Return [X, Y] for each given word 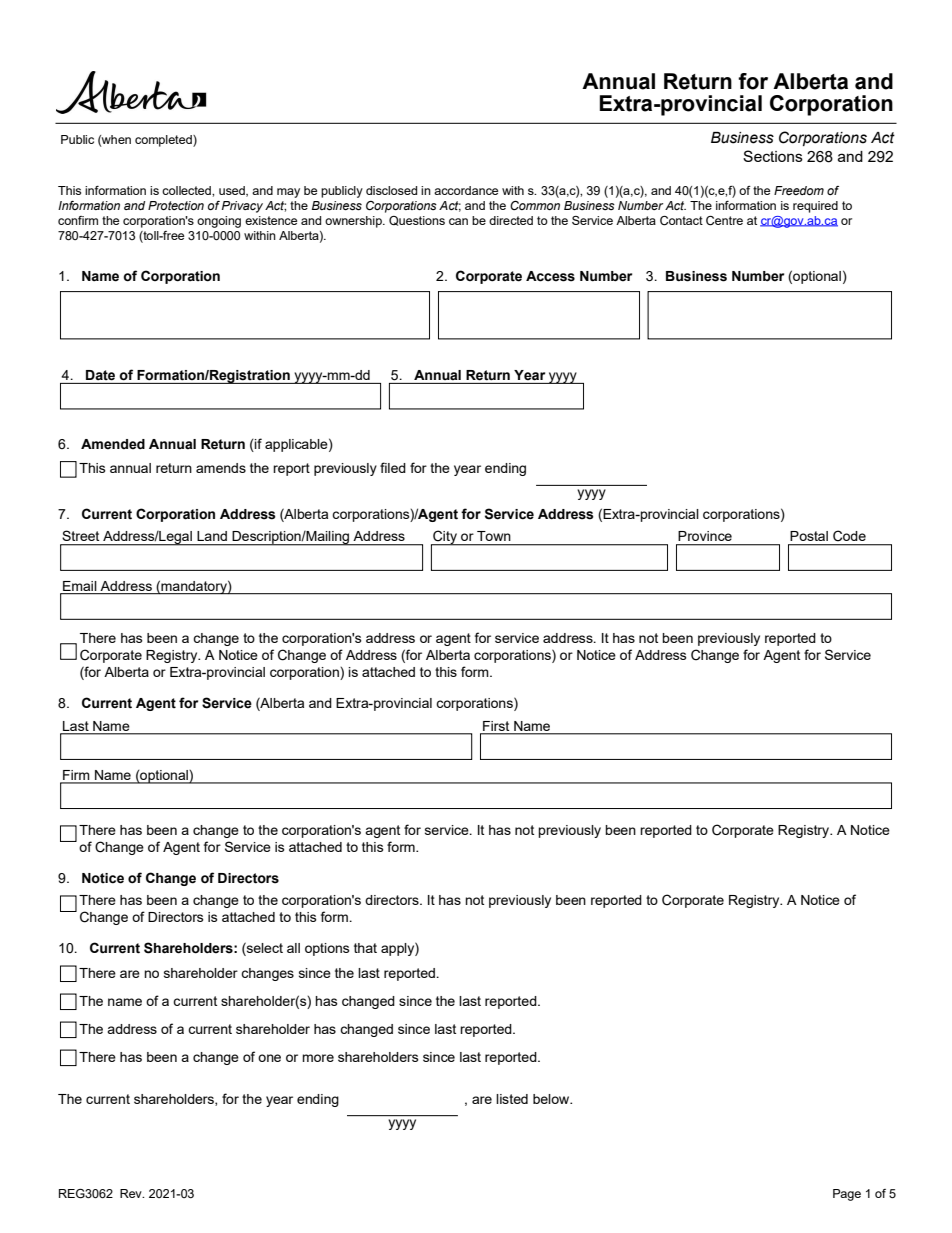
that [365, 948]
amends [221, 468]
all [293, 948]
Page [847, 1195]
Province [705, 536]
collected [187, 190]
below [552, 1099]
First [496, 726]
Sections [773, 156]
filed [393, 467]
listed [512, 1099]
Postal [809, 536]
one [269, 1058]
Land [212, 536]
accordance [466, 190]
